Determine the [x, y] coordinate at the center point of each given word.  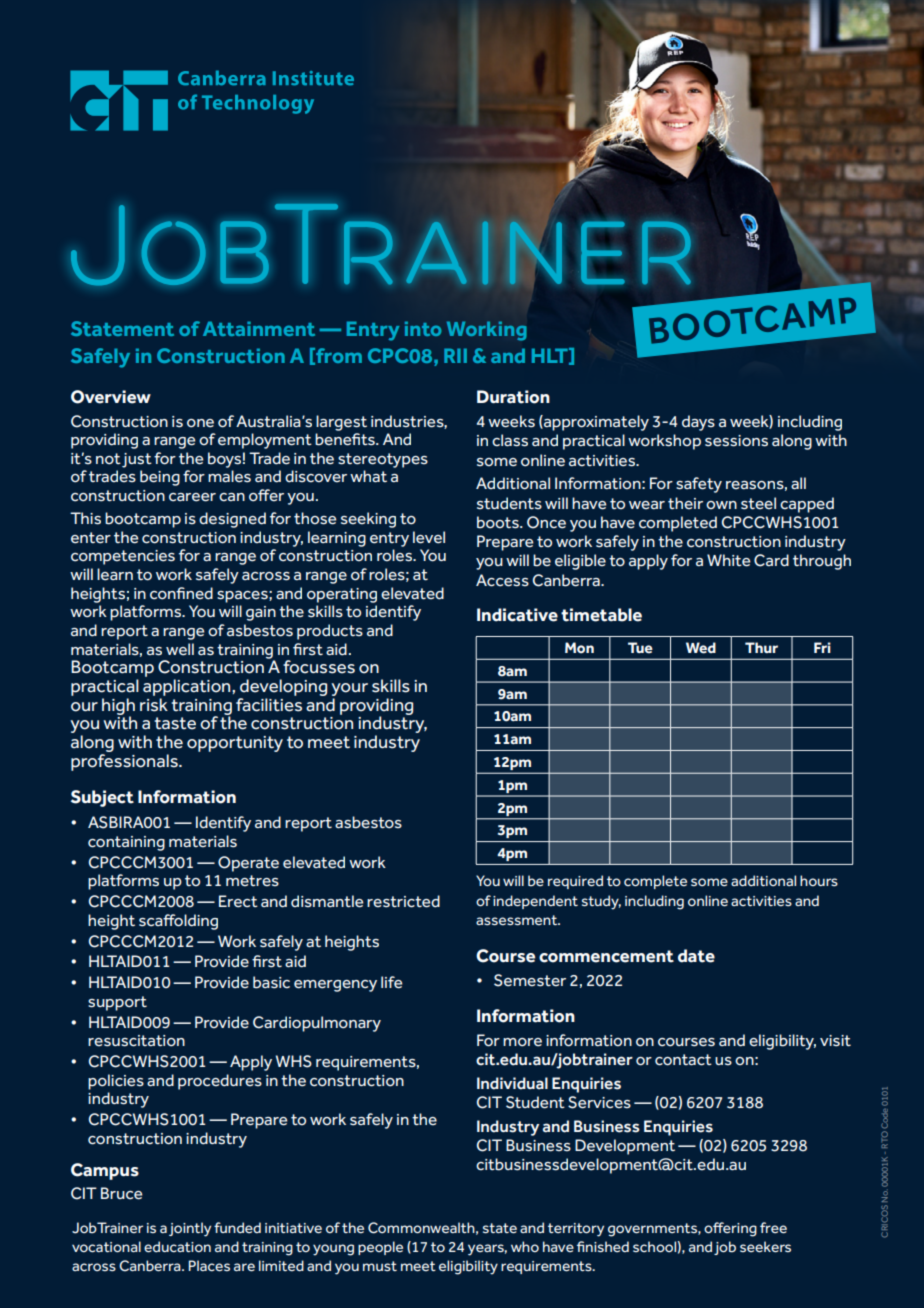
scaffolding [178, 922]
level [429, 537]
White [728, 560]
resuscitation [136, 1041]
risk [154, 705]
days [698, 423]
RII [455, 355]
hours [819, 880]
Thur [761, 647]
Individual [512, 1083]
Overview [111, 397]
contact [683, 1060]
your [349, 689]
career [192, 497]
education [177, 1247]
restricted [403, 901]
